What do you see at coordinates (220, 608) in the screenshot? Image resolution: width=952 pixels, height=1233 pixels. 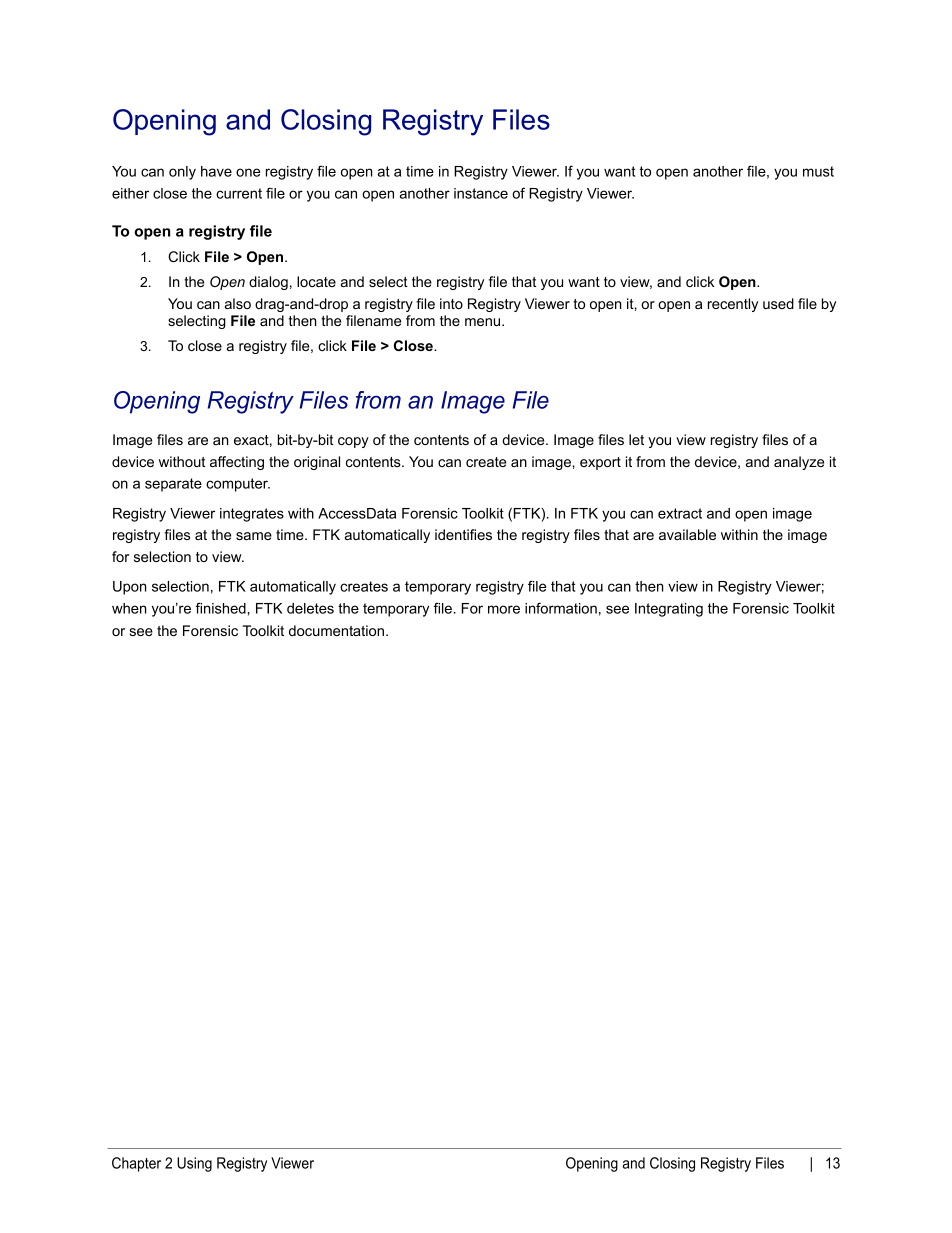 I see `finished` at bounding box center [220, 608].
